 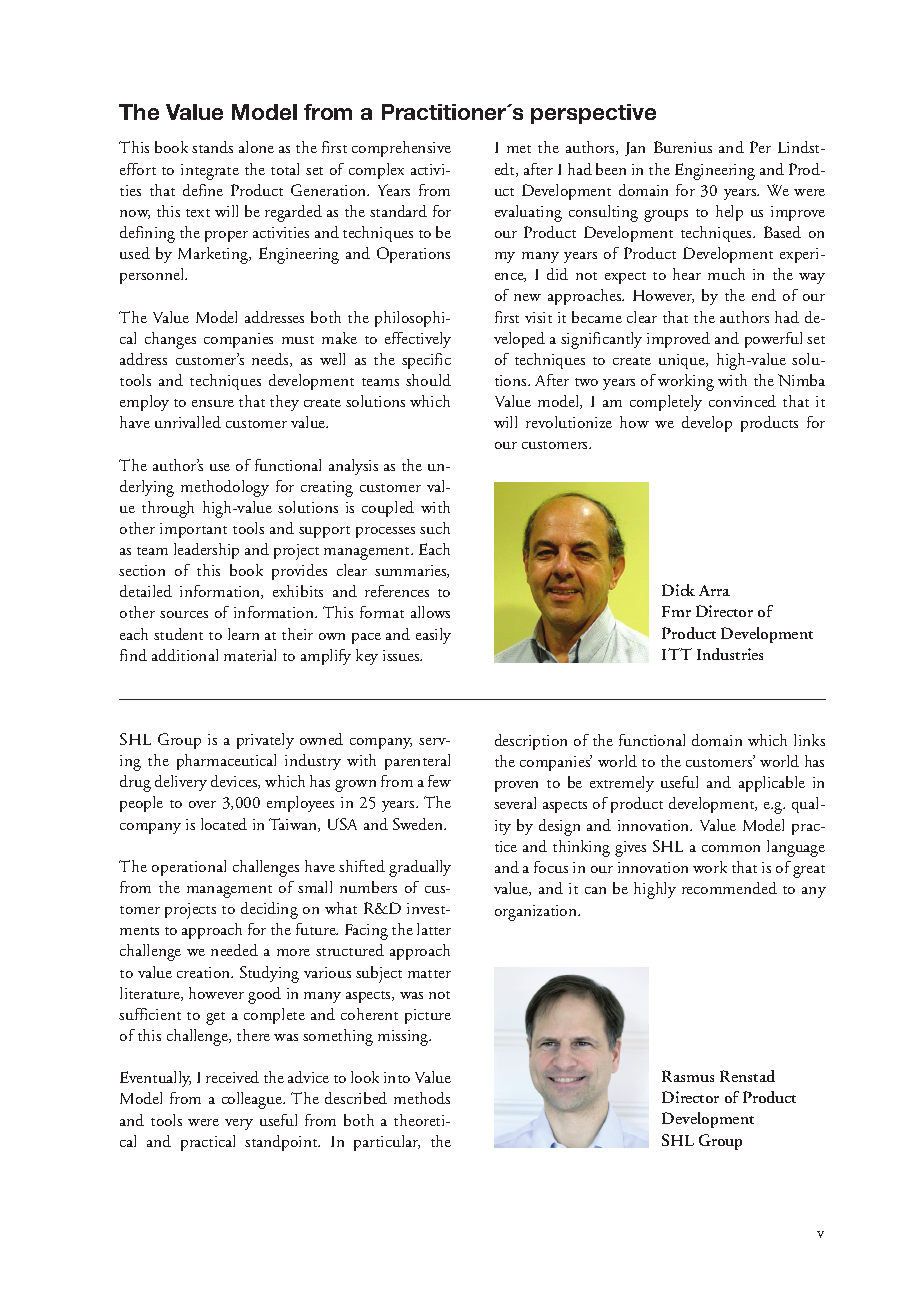 I want to click on colleague, so click(x=253, y=1100).
